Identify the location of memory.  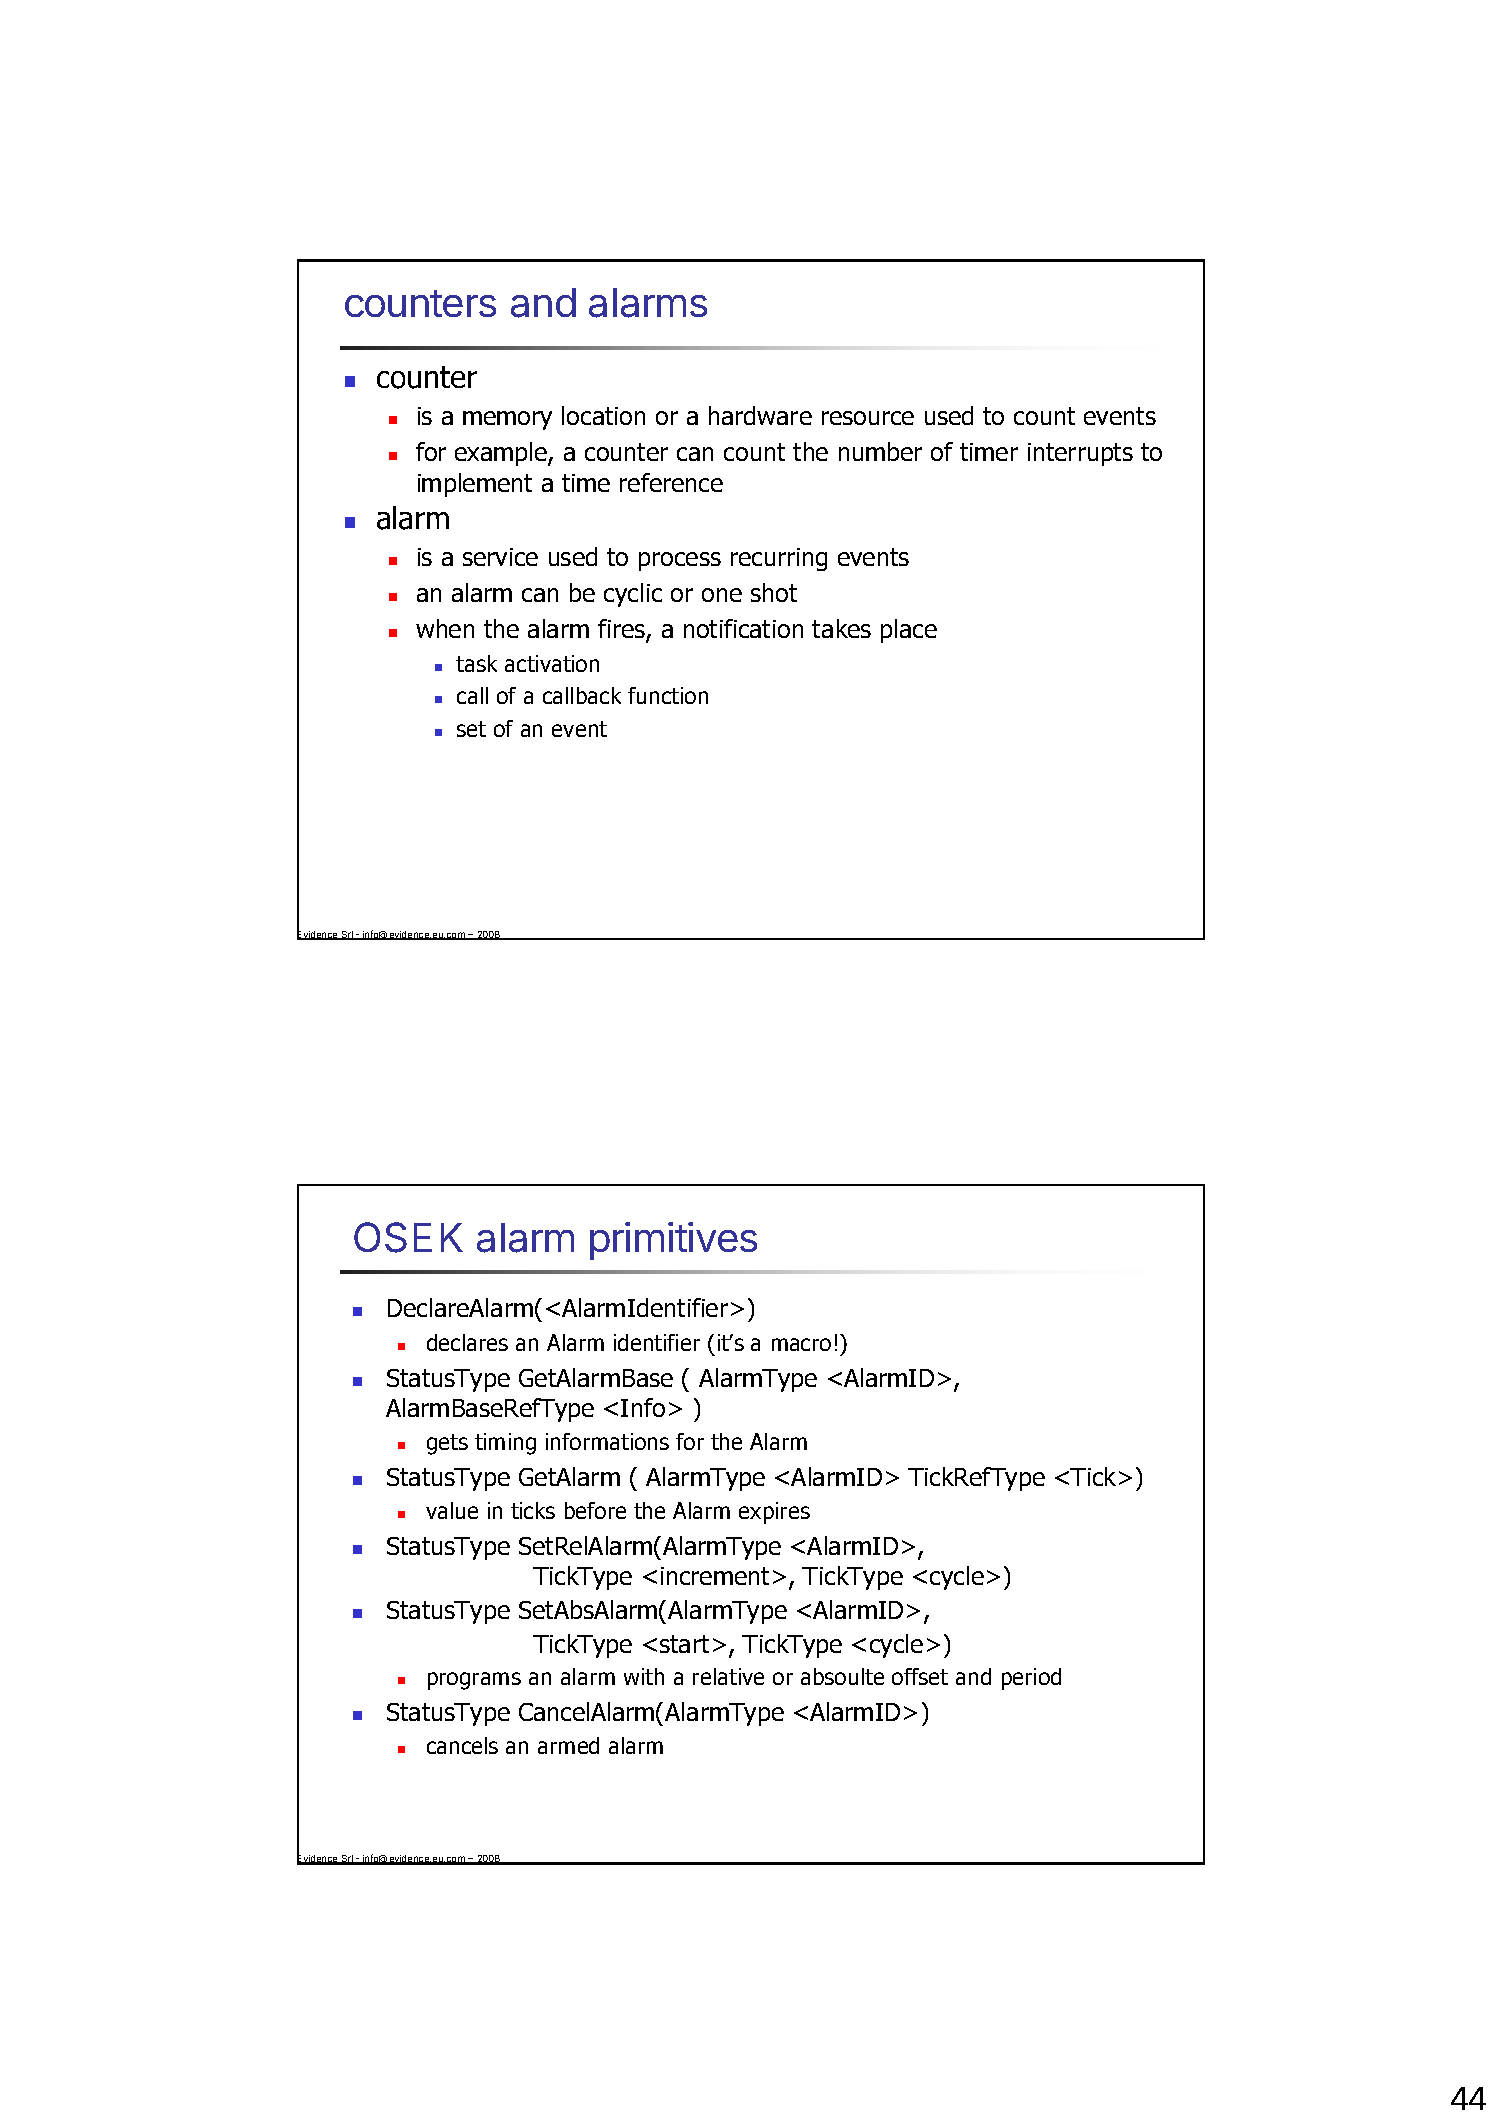
(507, 420).
